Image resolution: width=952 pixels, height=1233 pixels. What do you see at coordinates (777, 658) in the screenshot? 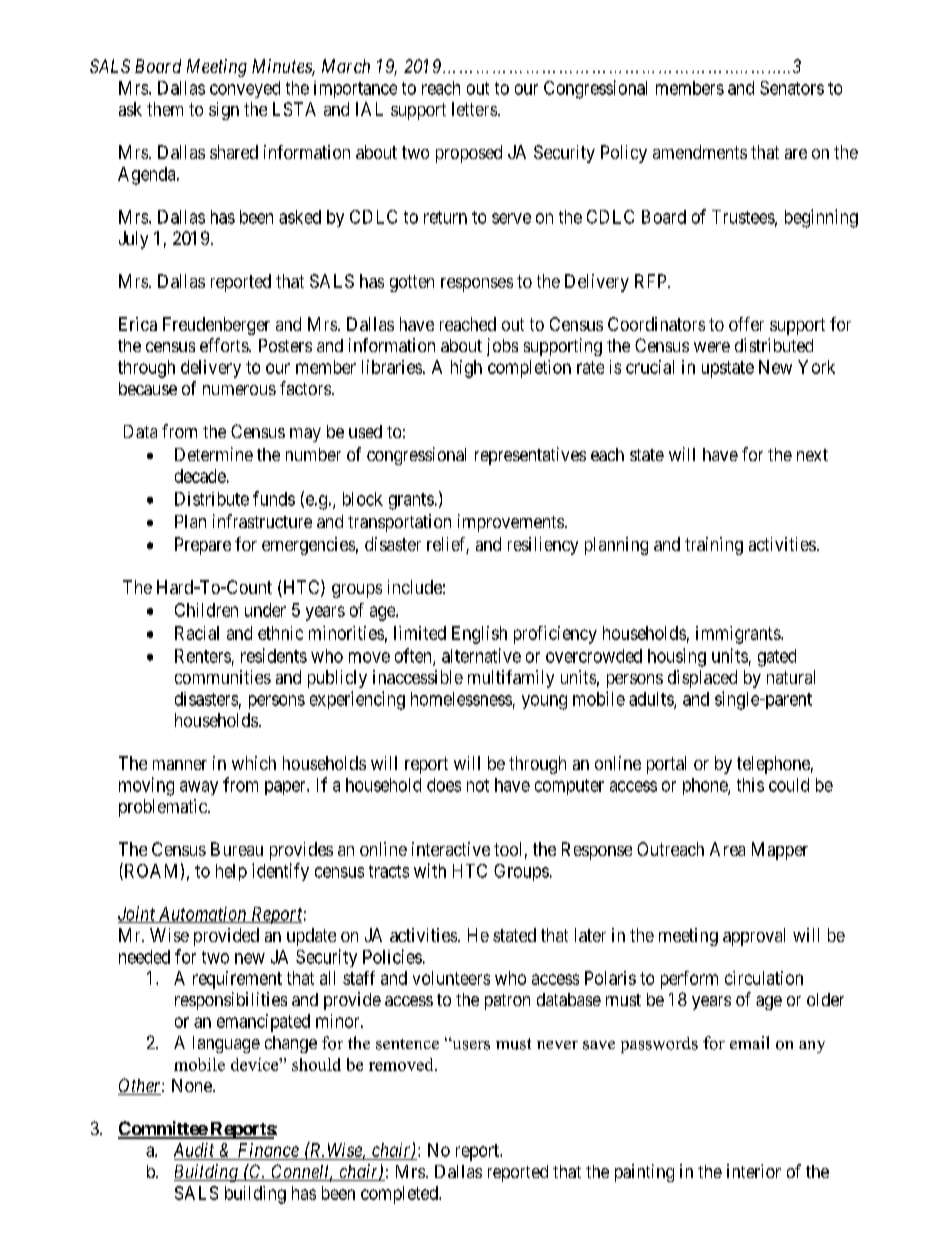
I see `gated` at bounding box center [777, 658].
